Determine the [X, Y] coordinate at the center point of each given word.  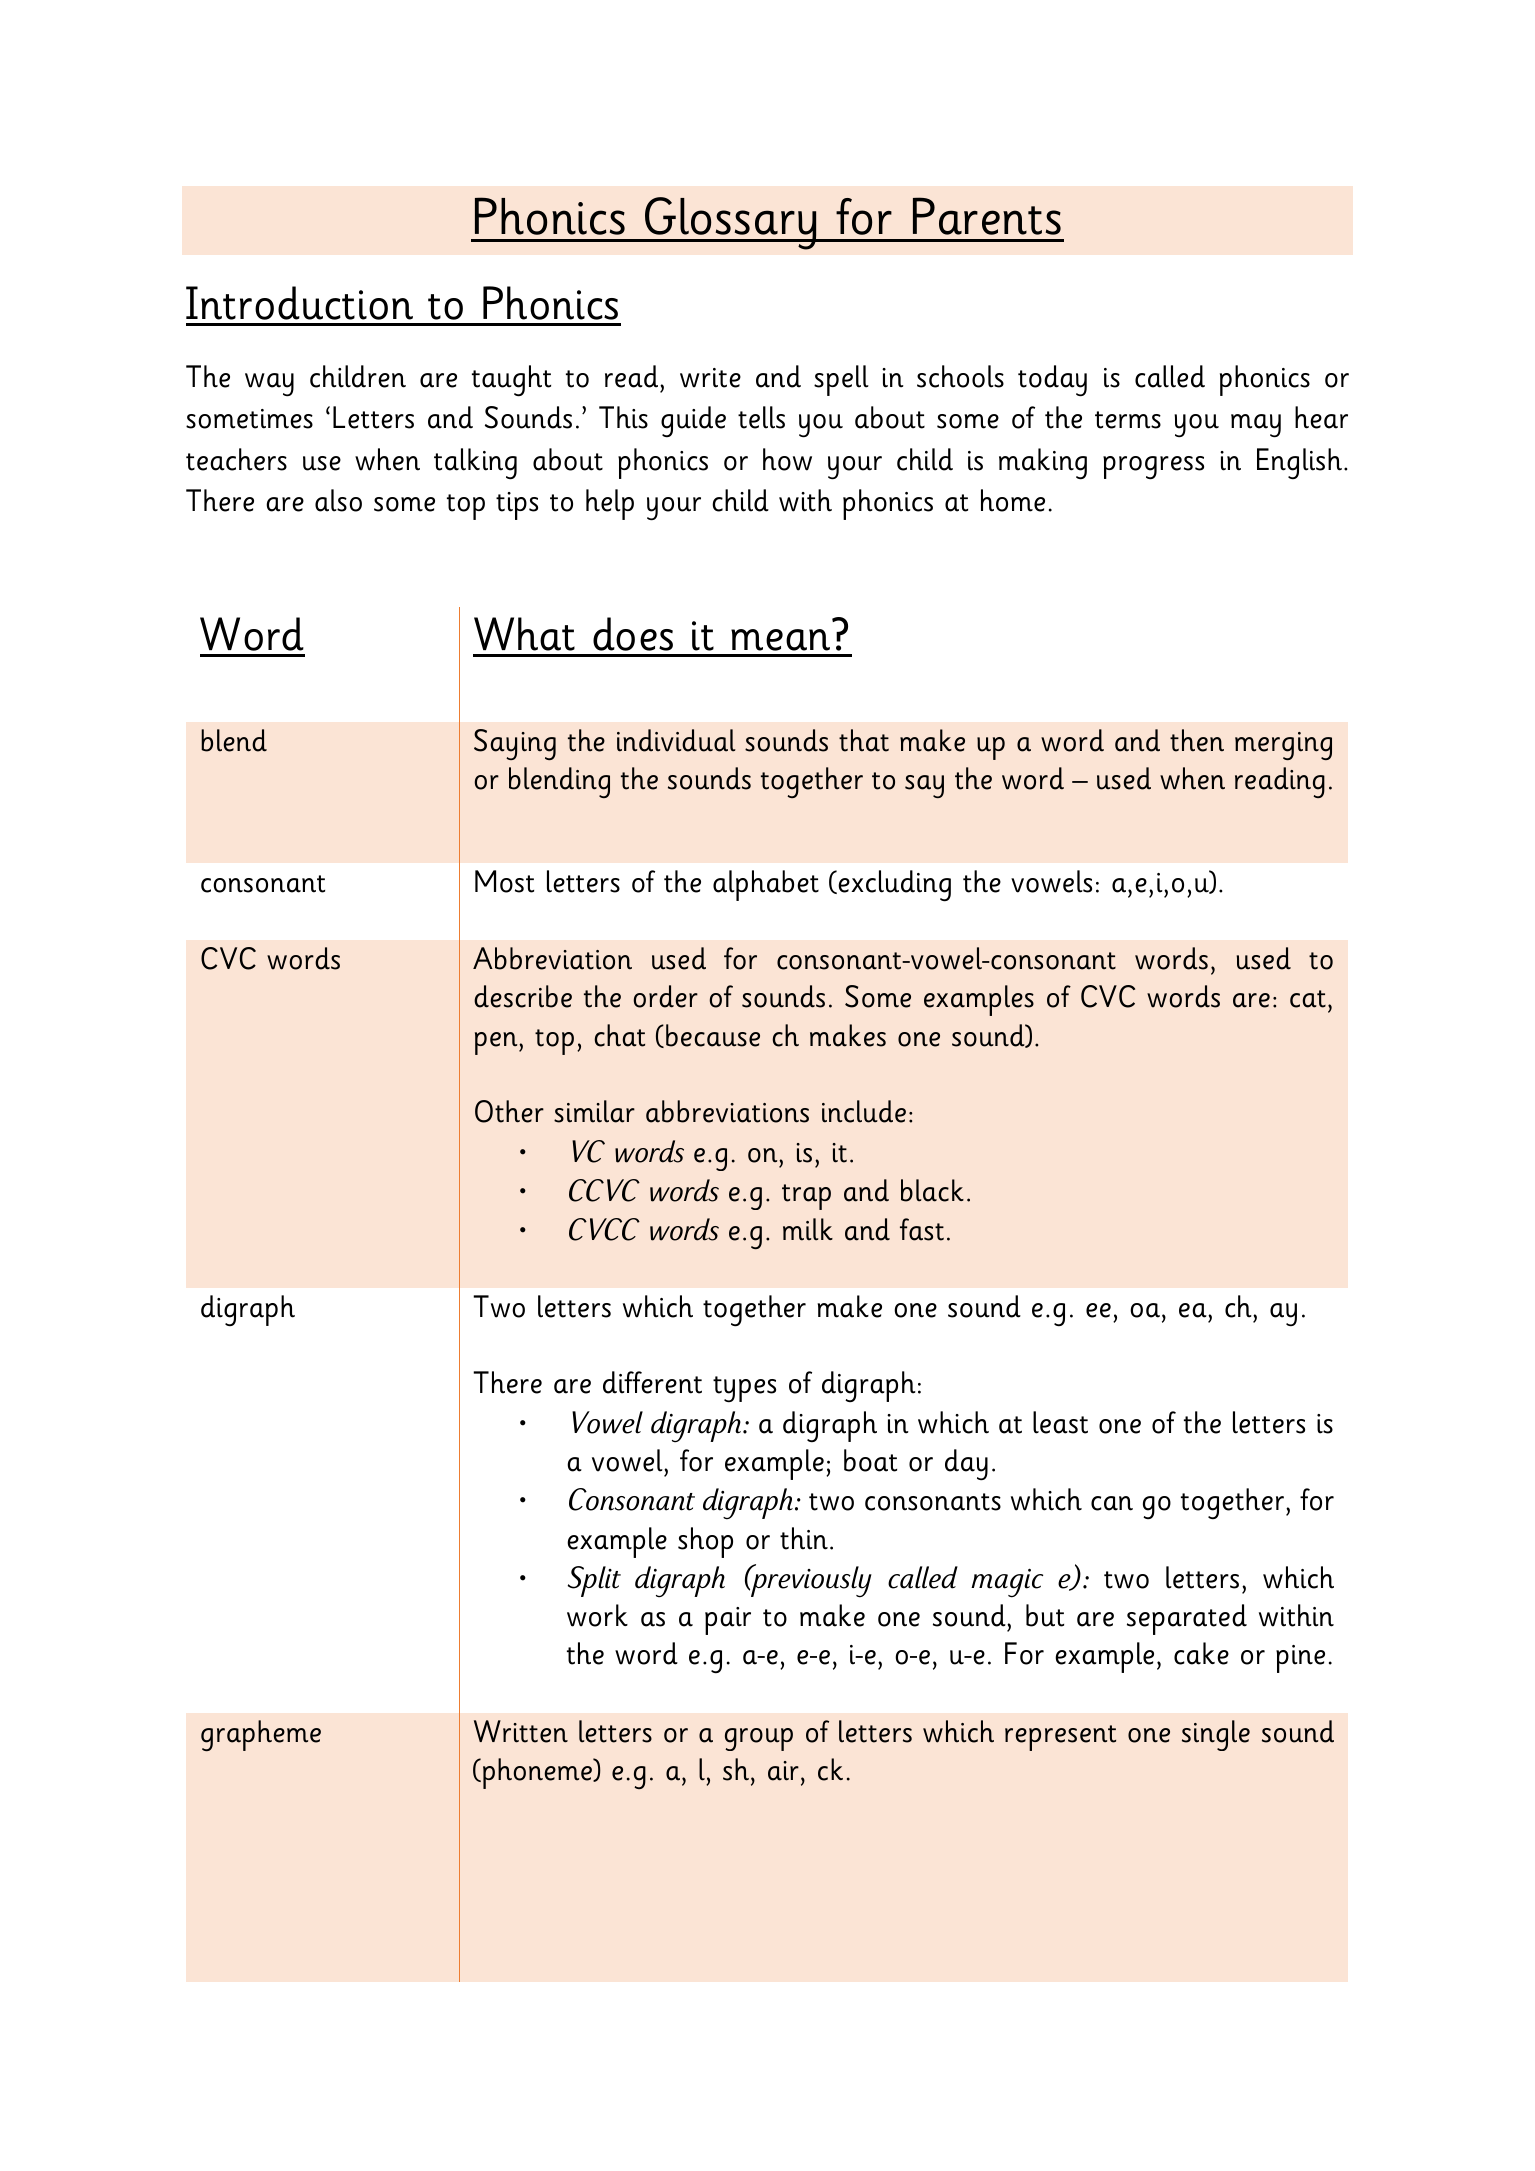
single [1216, 1735]
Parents [987, 216]
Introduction [299, 303]
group [759, 1739]
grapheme [261, 1735]
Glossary [731, 223]
